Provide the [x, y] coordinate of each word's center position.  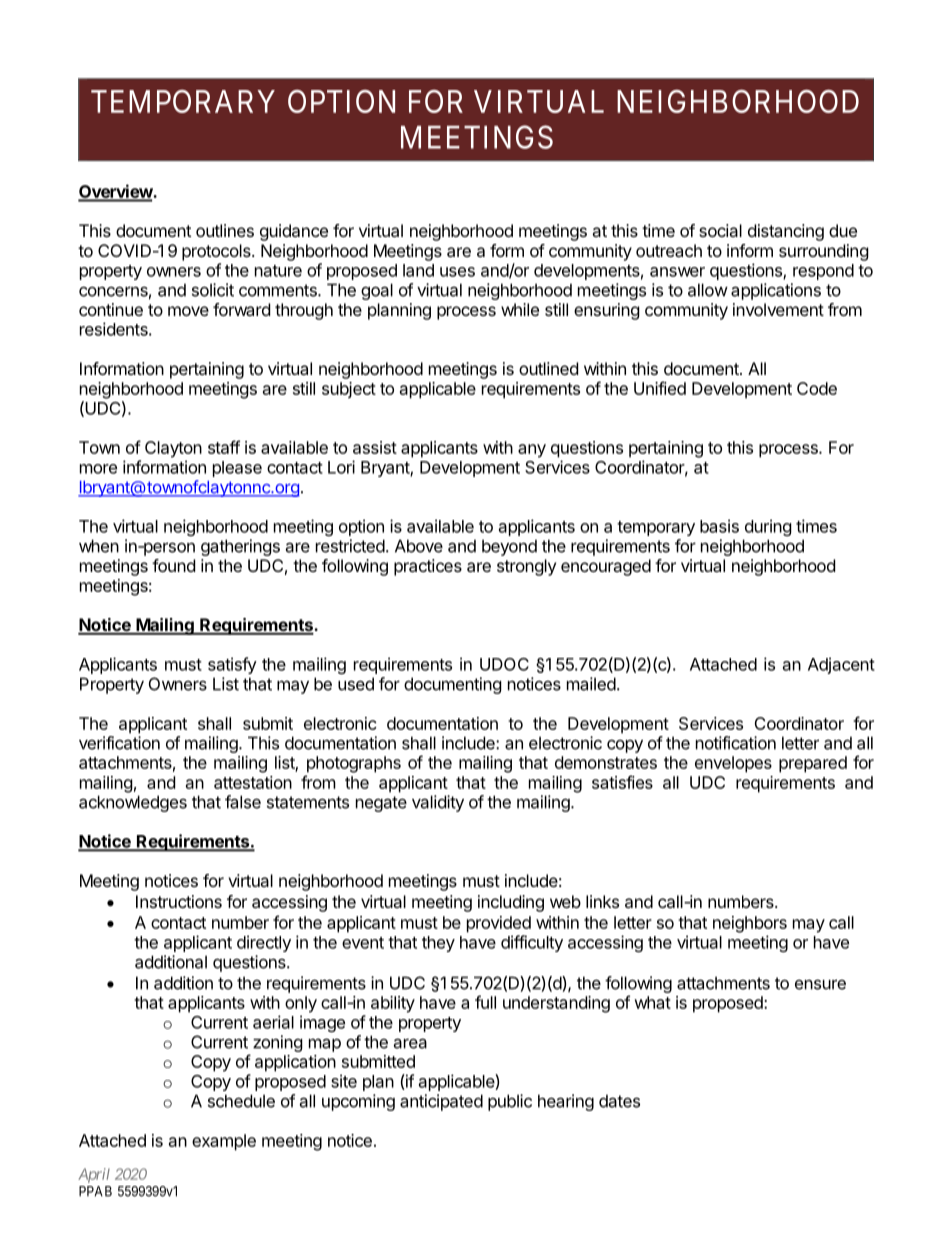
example [224, 1142]
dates [619, 1101]
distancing [786, 232]
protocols [217, 252]
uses [457, 272]
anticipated [441, 1102]
